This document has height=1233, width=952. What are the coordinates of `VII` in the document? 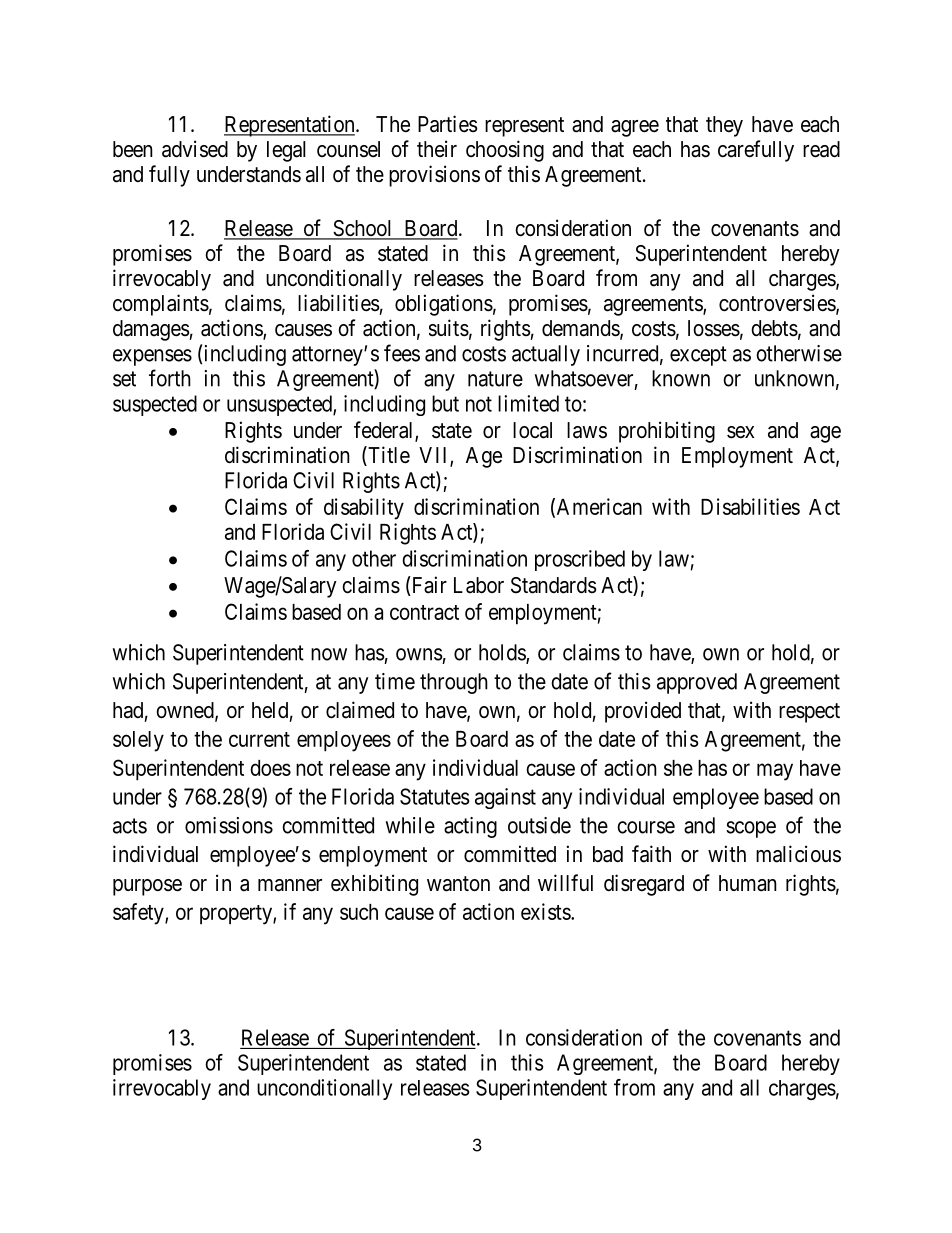 It's located at (435, 456).
